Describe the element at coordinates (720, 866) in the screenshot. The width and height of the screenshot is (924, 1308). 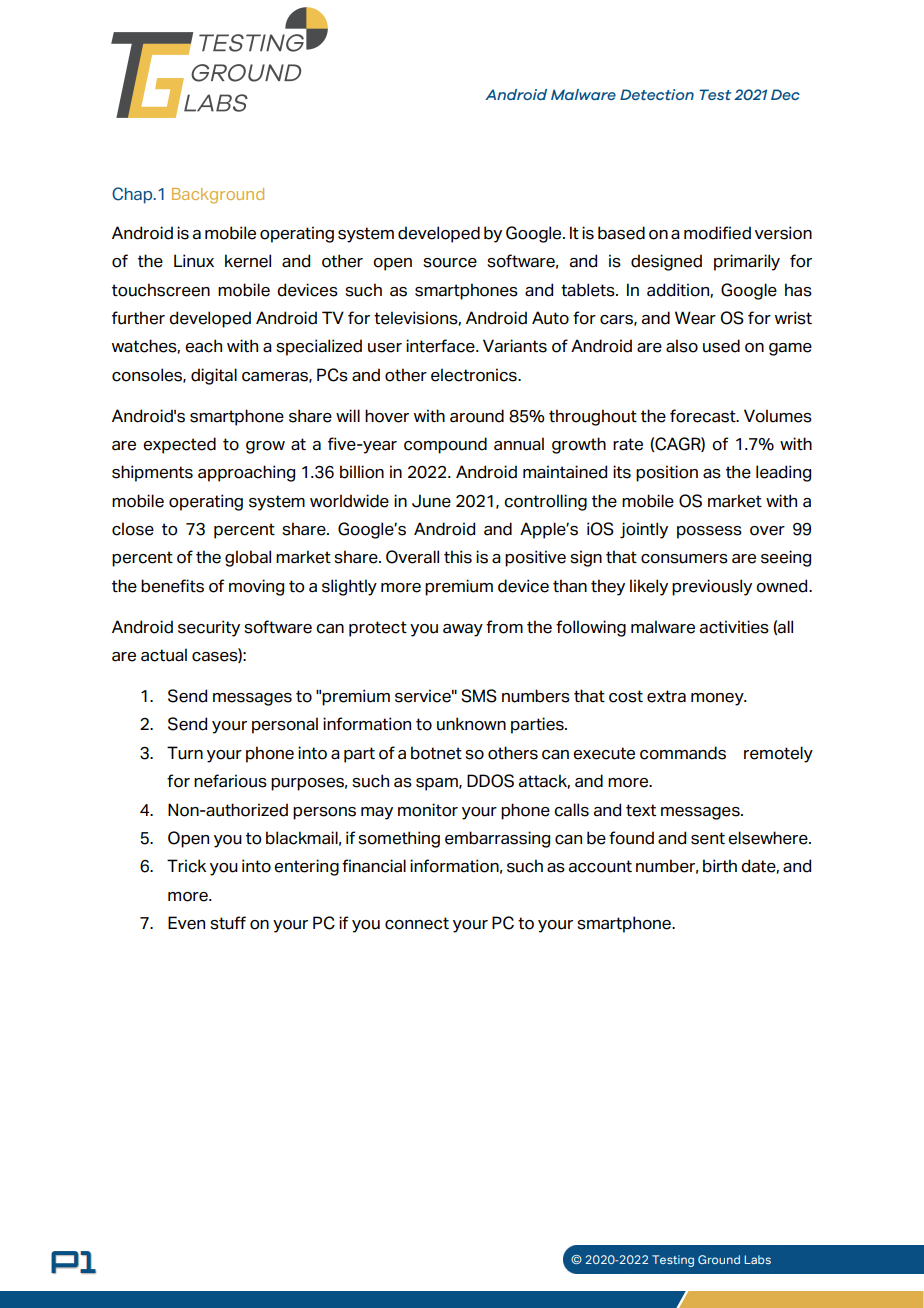
I see `birth` at that location.
